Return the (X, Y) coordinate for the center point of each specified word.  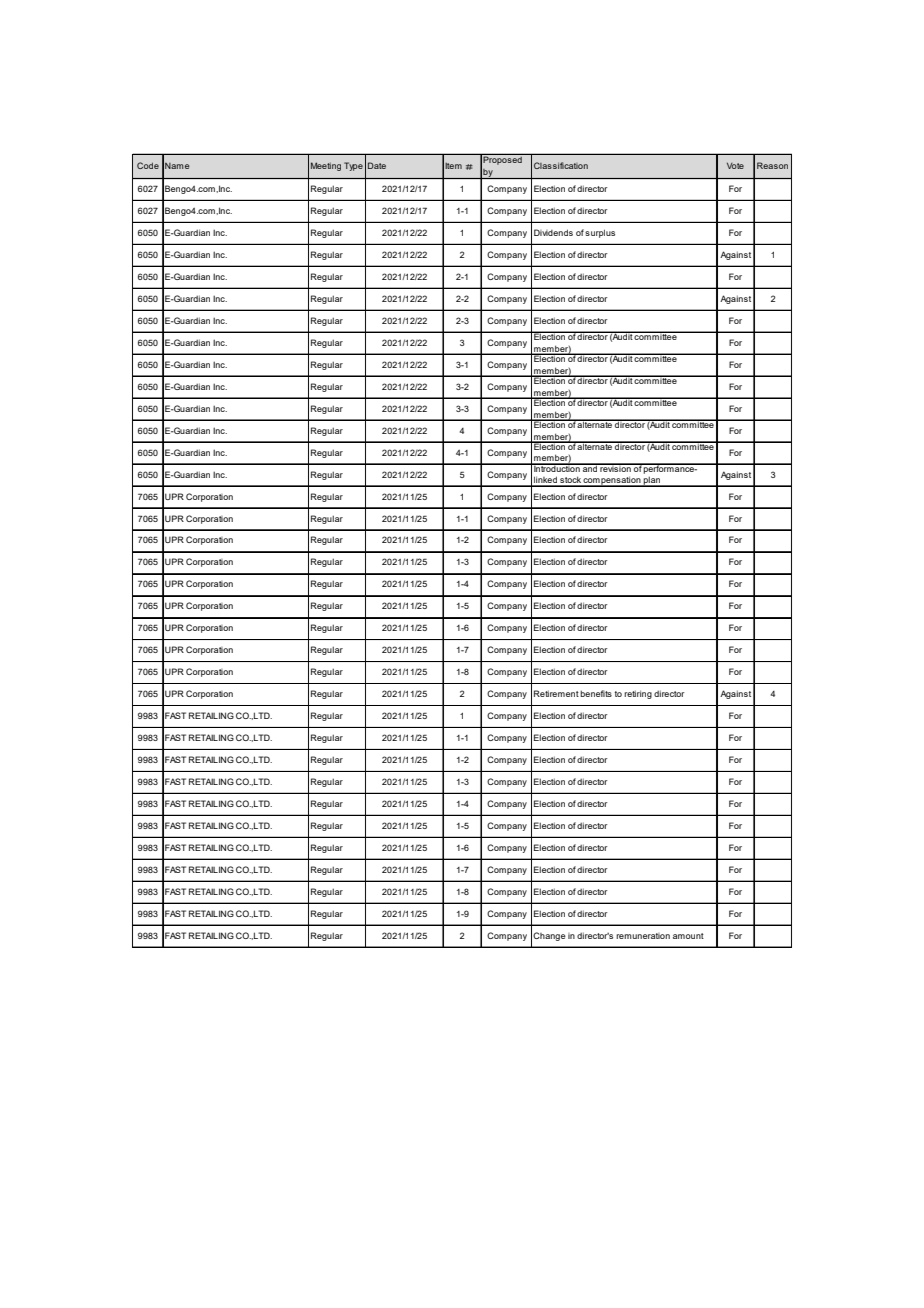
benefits (596, 693)
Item (453, 166)
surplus (600, 233)
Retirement (556, 693)
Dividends (553, 232)
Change (549, 936)
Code (148, 165)
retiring (638, 694)
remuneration (643, 936)
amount (688, 936)
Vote (735, 166)
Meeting (326, 166)
